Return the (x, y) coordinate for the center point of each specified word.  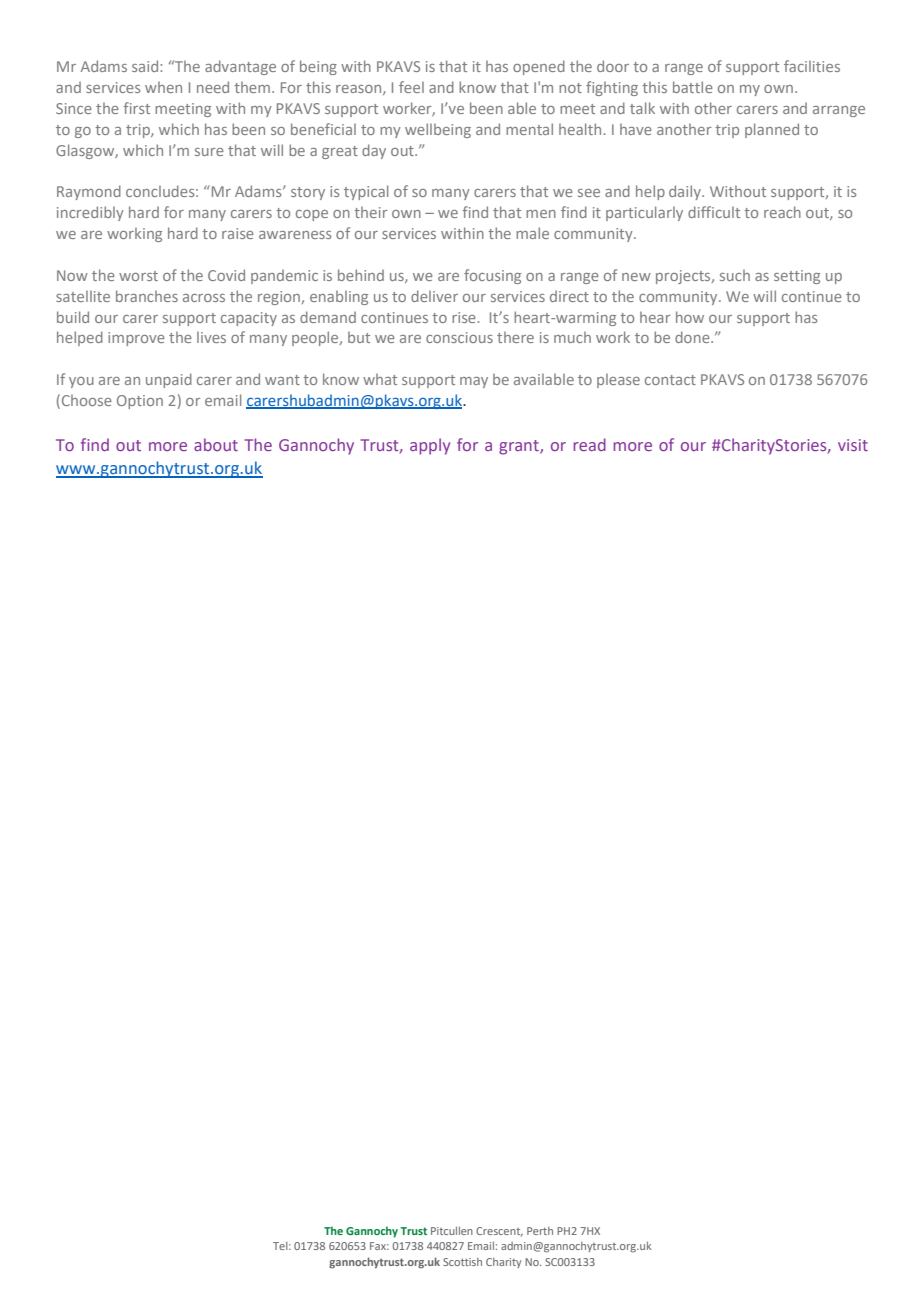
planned (772, 130)
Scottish (462, 1262)
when (163, 87)
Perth (540, 1231)
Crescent (499, 1232)
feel (411, 87)
